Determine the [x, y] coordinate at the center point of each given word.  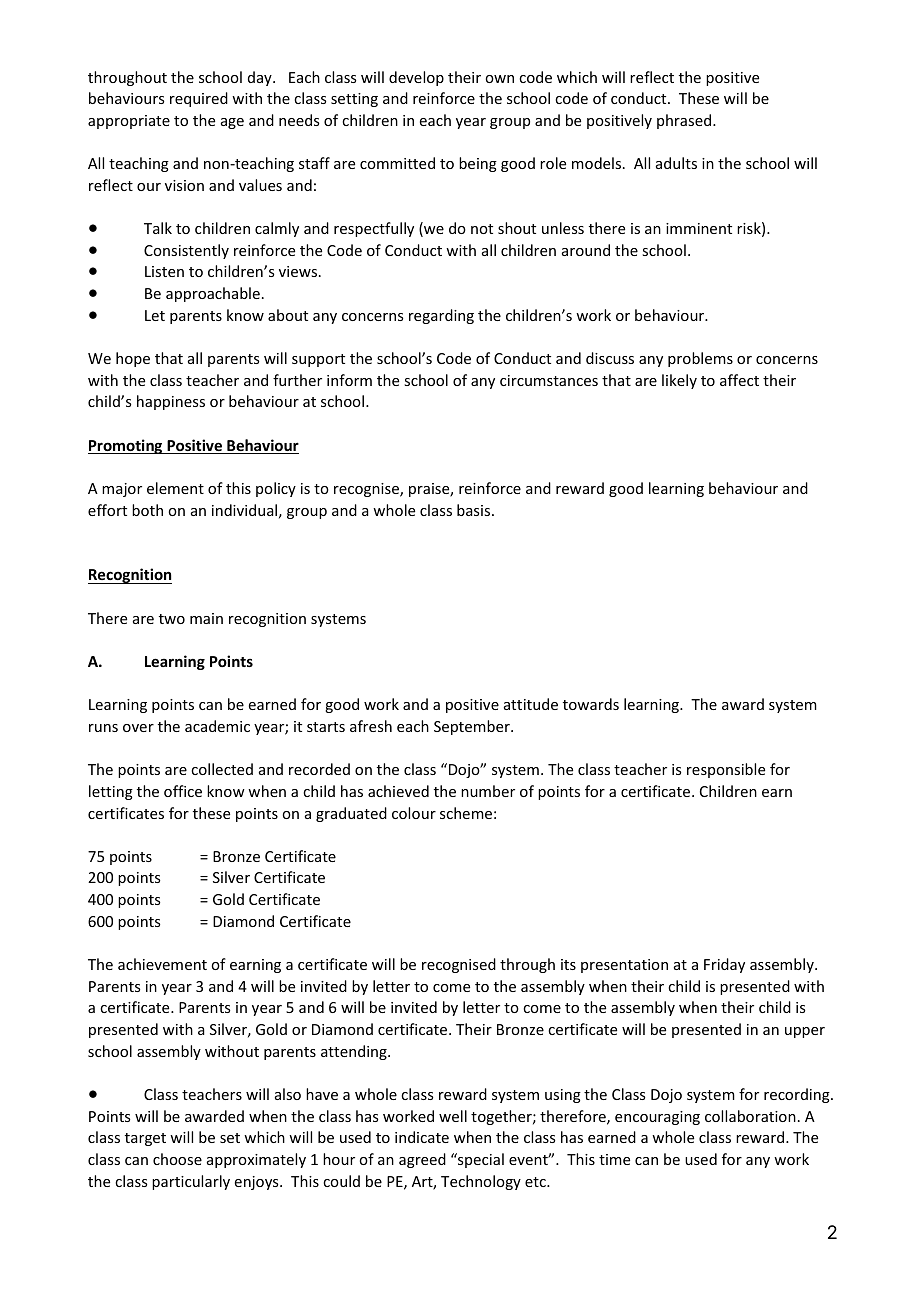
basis [475, 510]
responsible [726, 770]
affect [739, 380]
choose [177, 1159]
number [488, 791]
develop [416, 78]
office [183, 791]
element [175, 488]
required [199, 99]
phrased [685, 121]
